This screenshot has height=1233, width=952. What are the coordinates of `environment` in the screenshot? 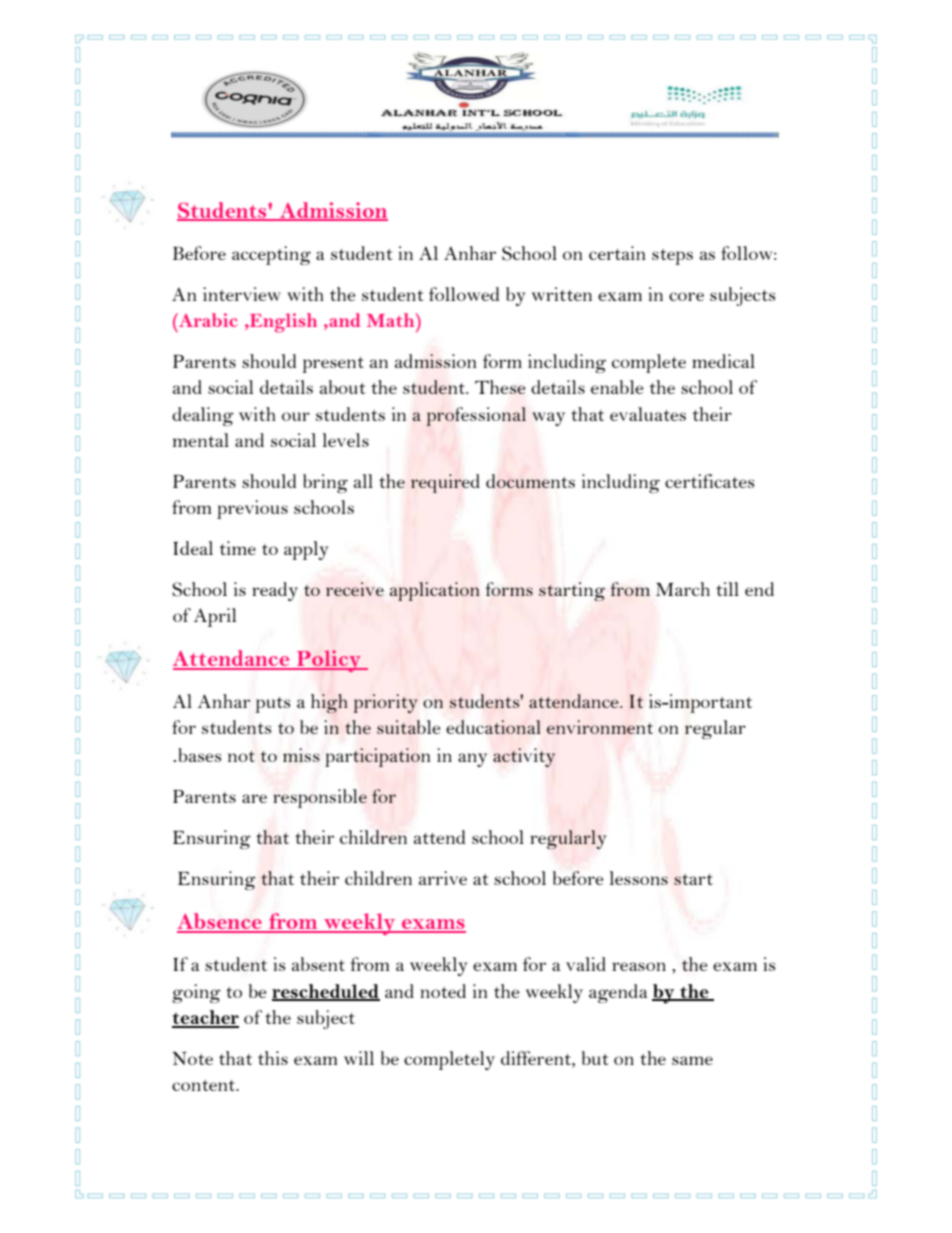 It's located at (600, 727).
